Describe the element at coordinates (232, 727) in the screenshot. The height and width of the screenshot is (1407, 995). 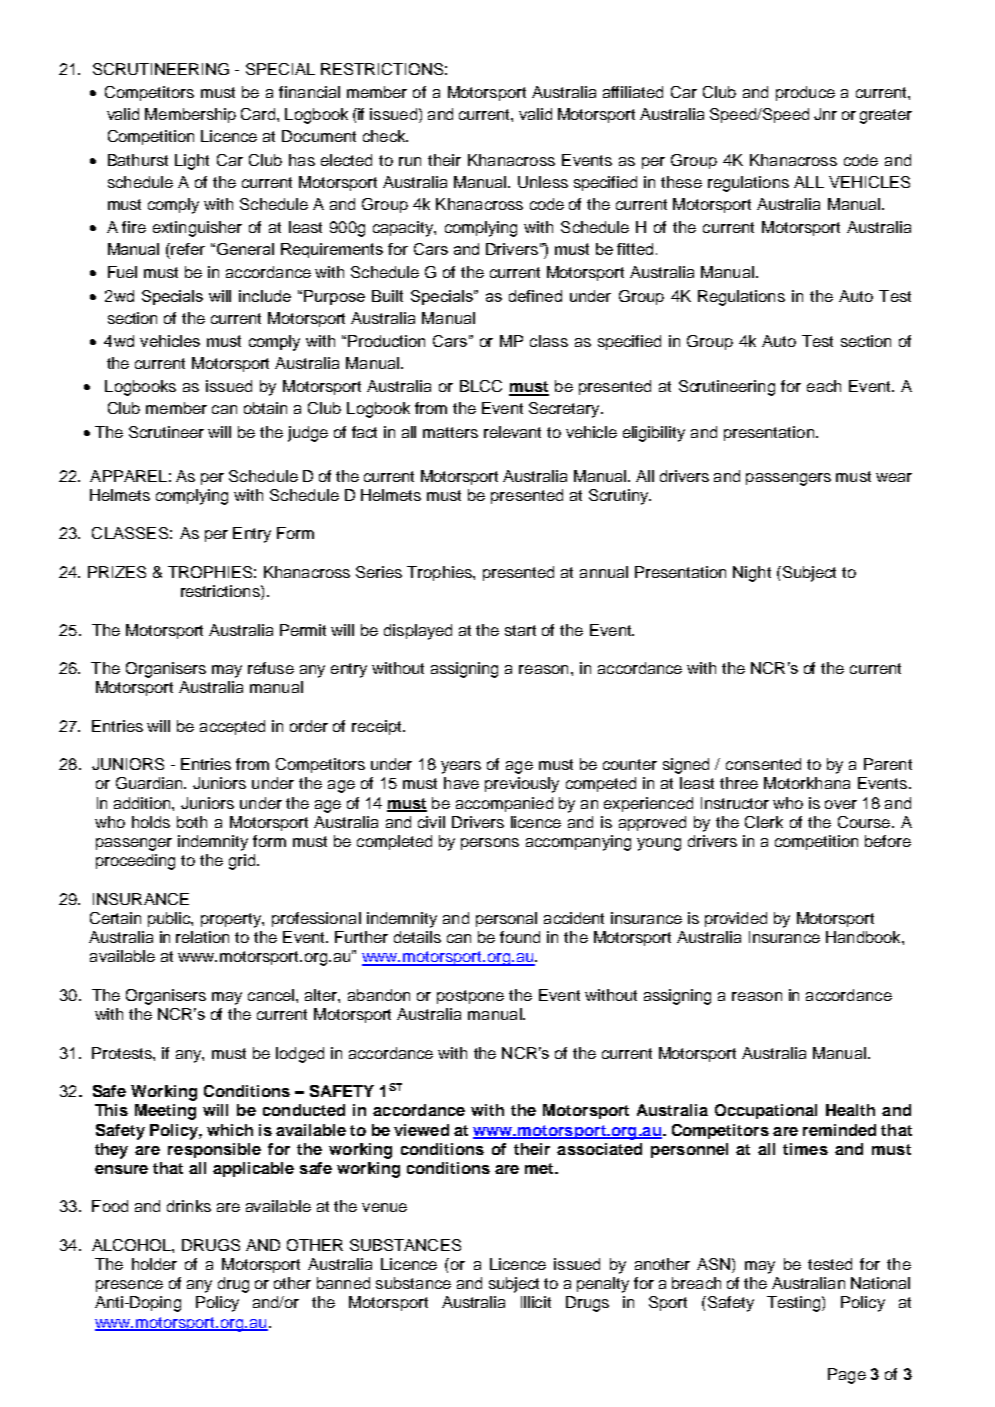
I see `accepted` at that location.
